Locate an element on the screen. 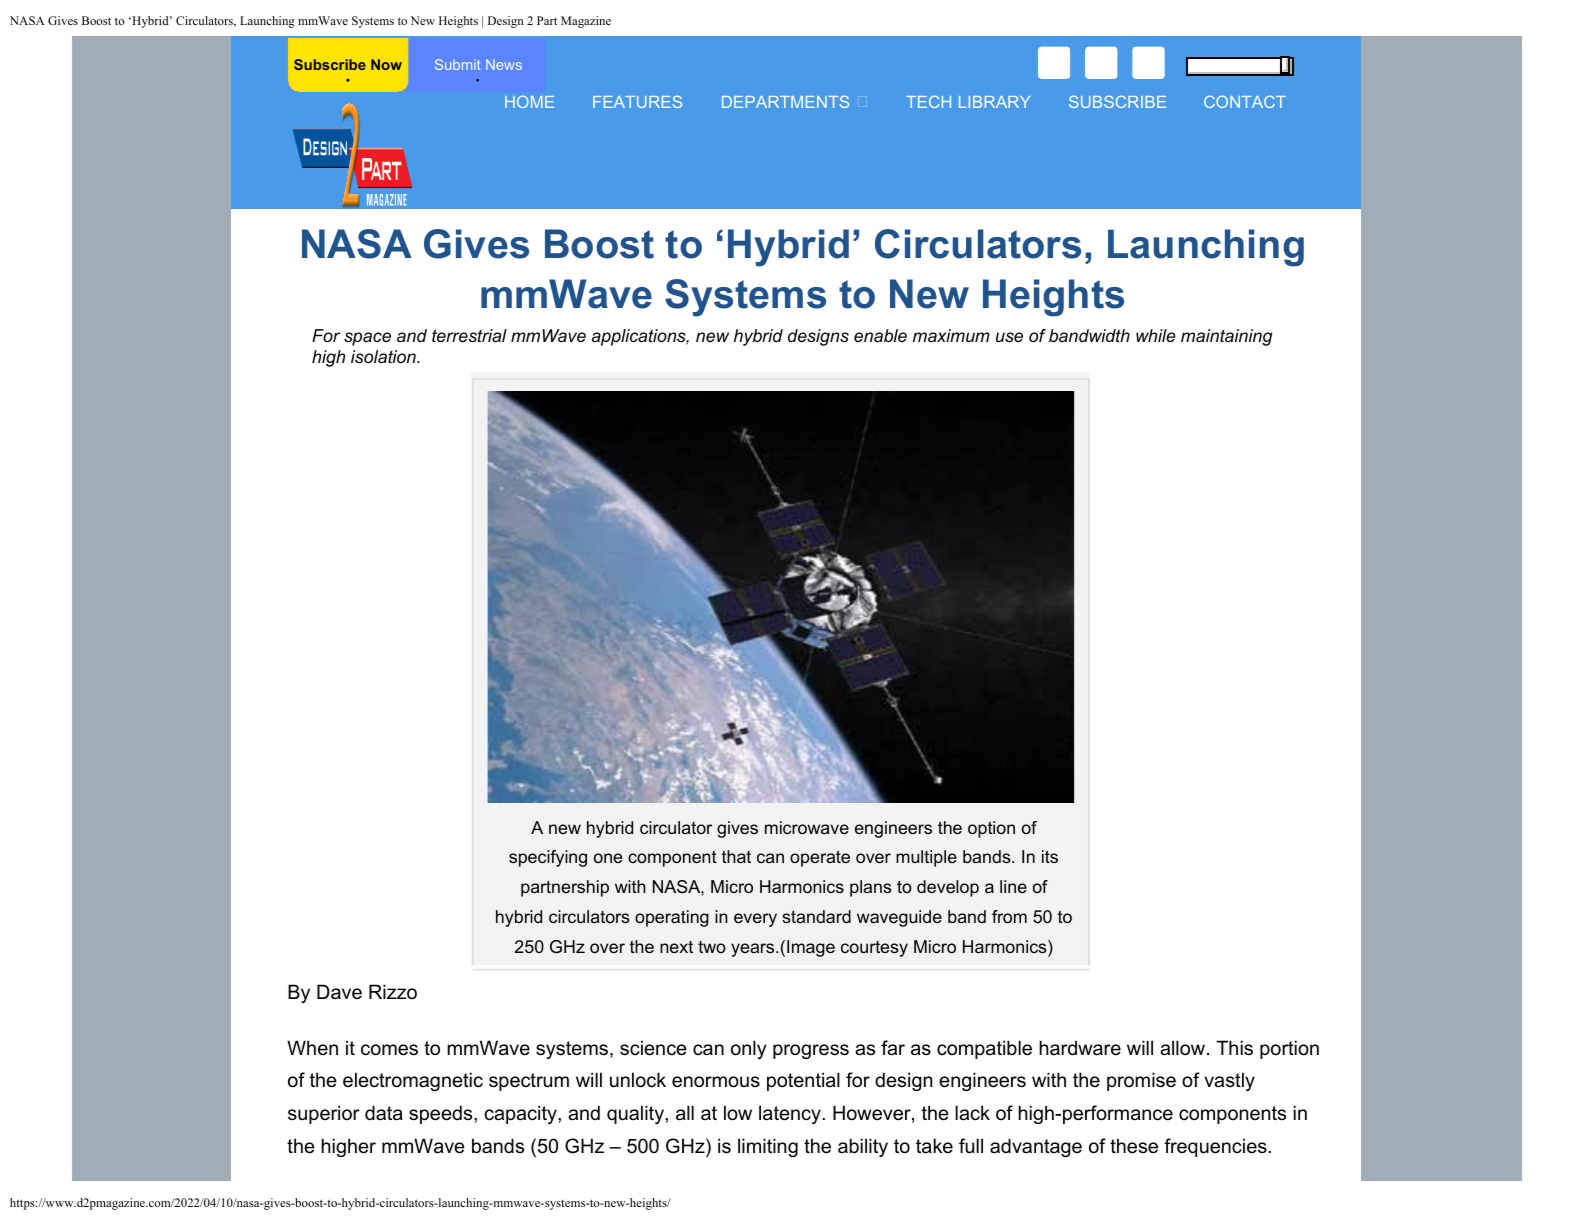 This screenshot has height=1217, width=1574. these is located at coordinates (1134, 1146).
